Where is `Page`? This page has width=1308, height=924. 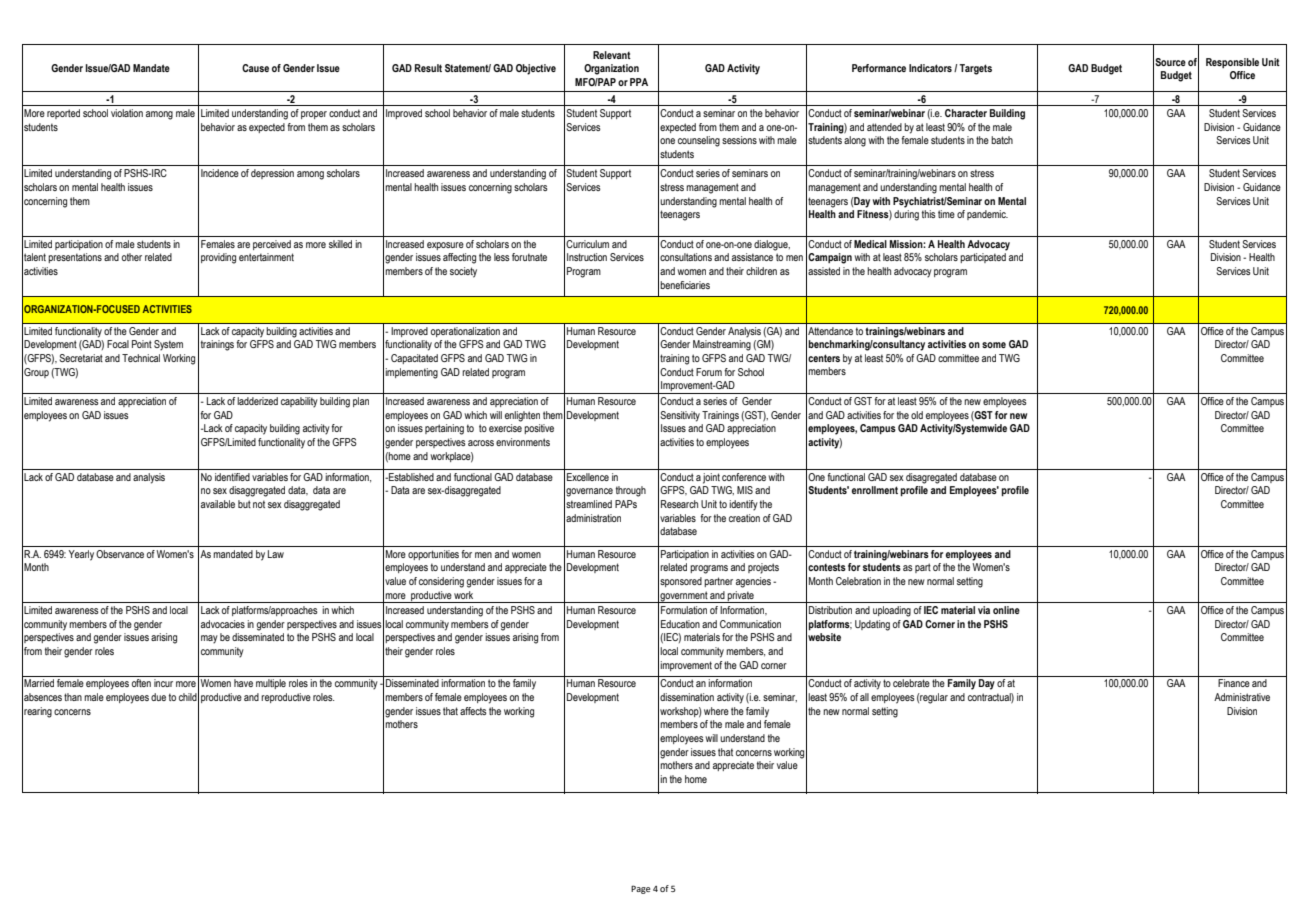 Page is located at coordinates (640, 889).
